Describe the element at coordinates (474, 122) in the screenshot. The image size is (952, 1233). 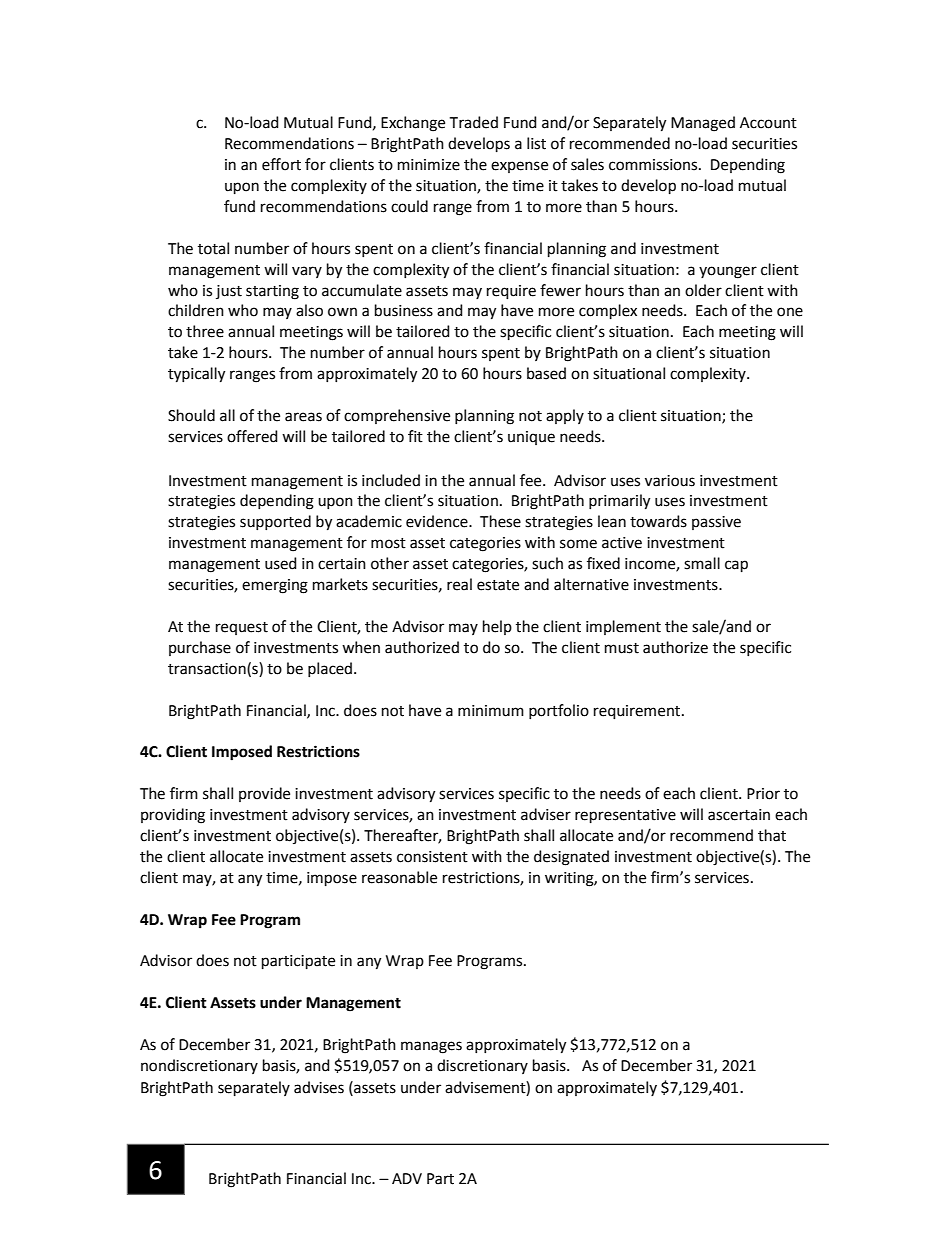
I see `Traded` at that location.
